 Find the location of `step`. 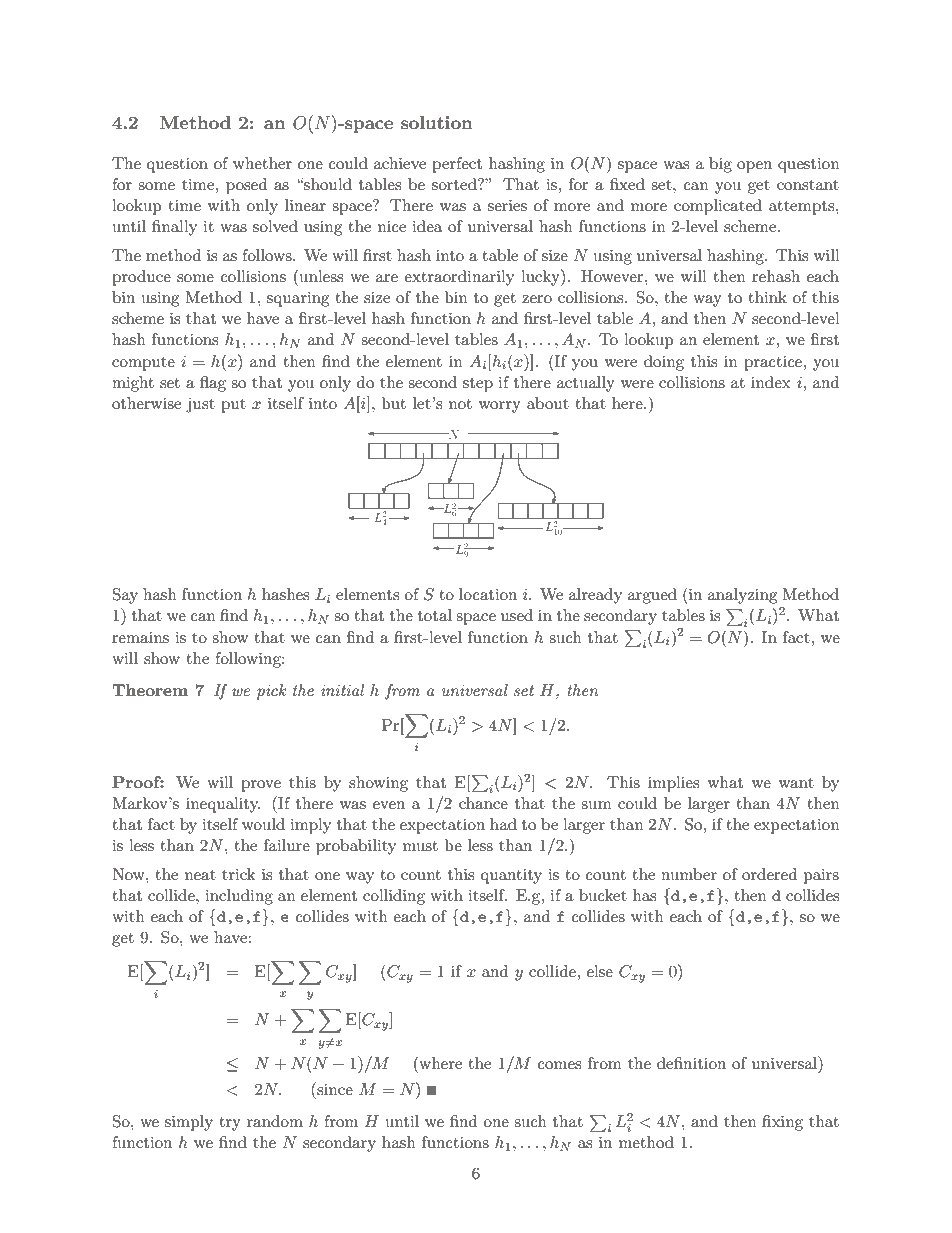

step is located at coordinates (478, 385).
